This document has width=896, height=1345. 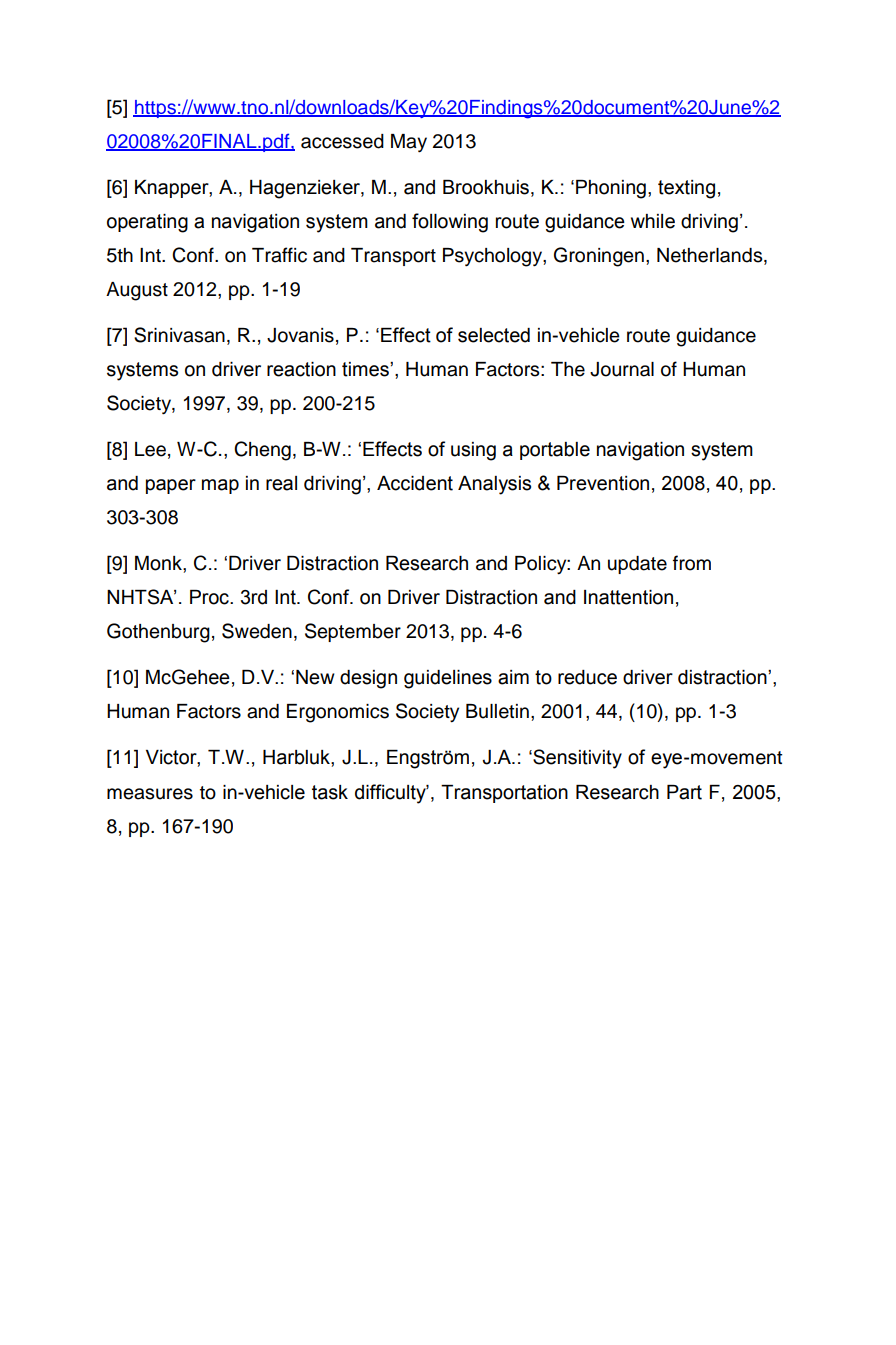 What do you see at coordinates (611, 189) in the document?
I see `Phoning` at bounding box center [611, 189].
